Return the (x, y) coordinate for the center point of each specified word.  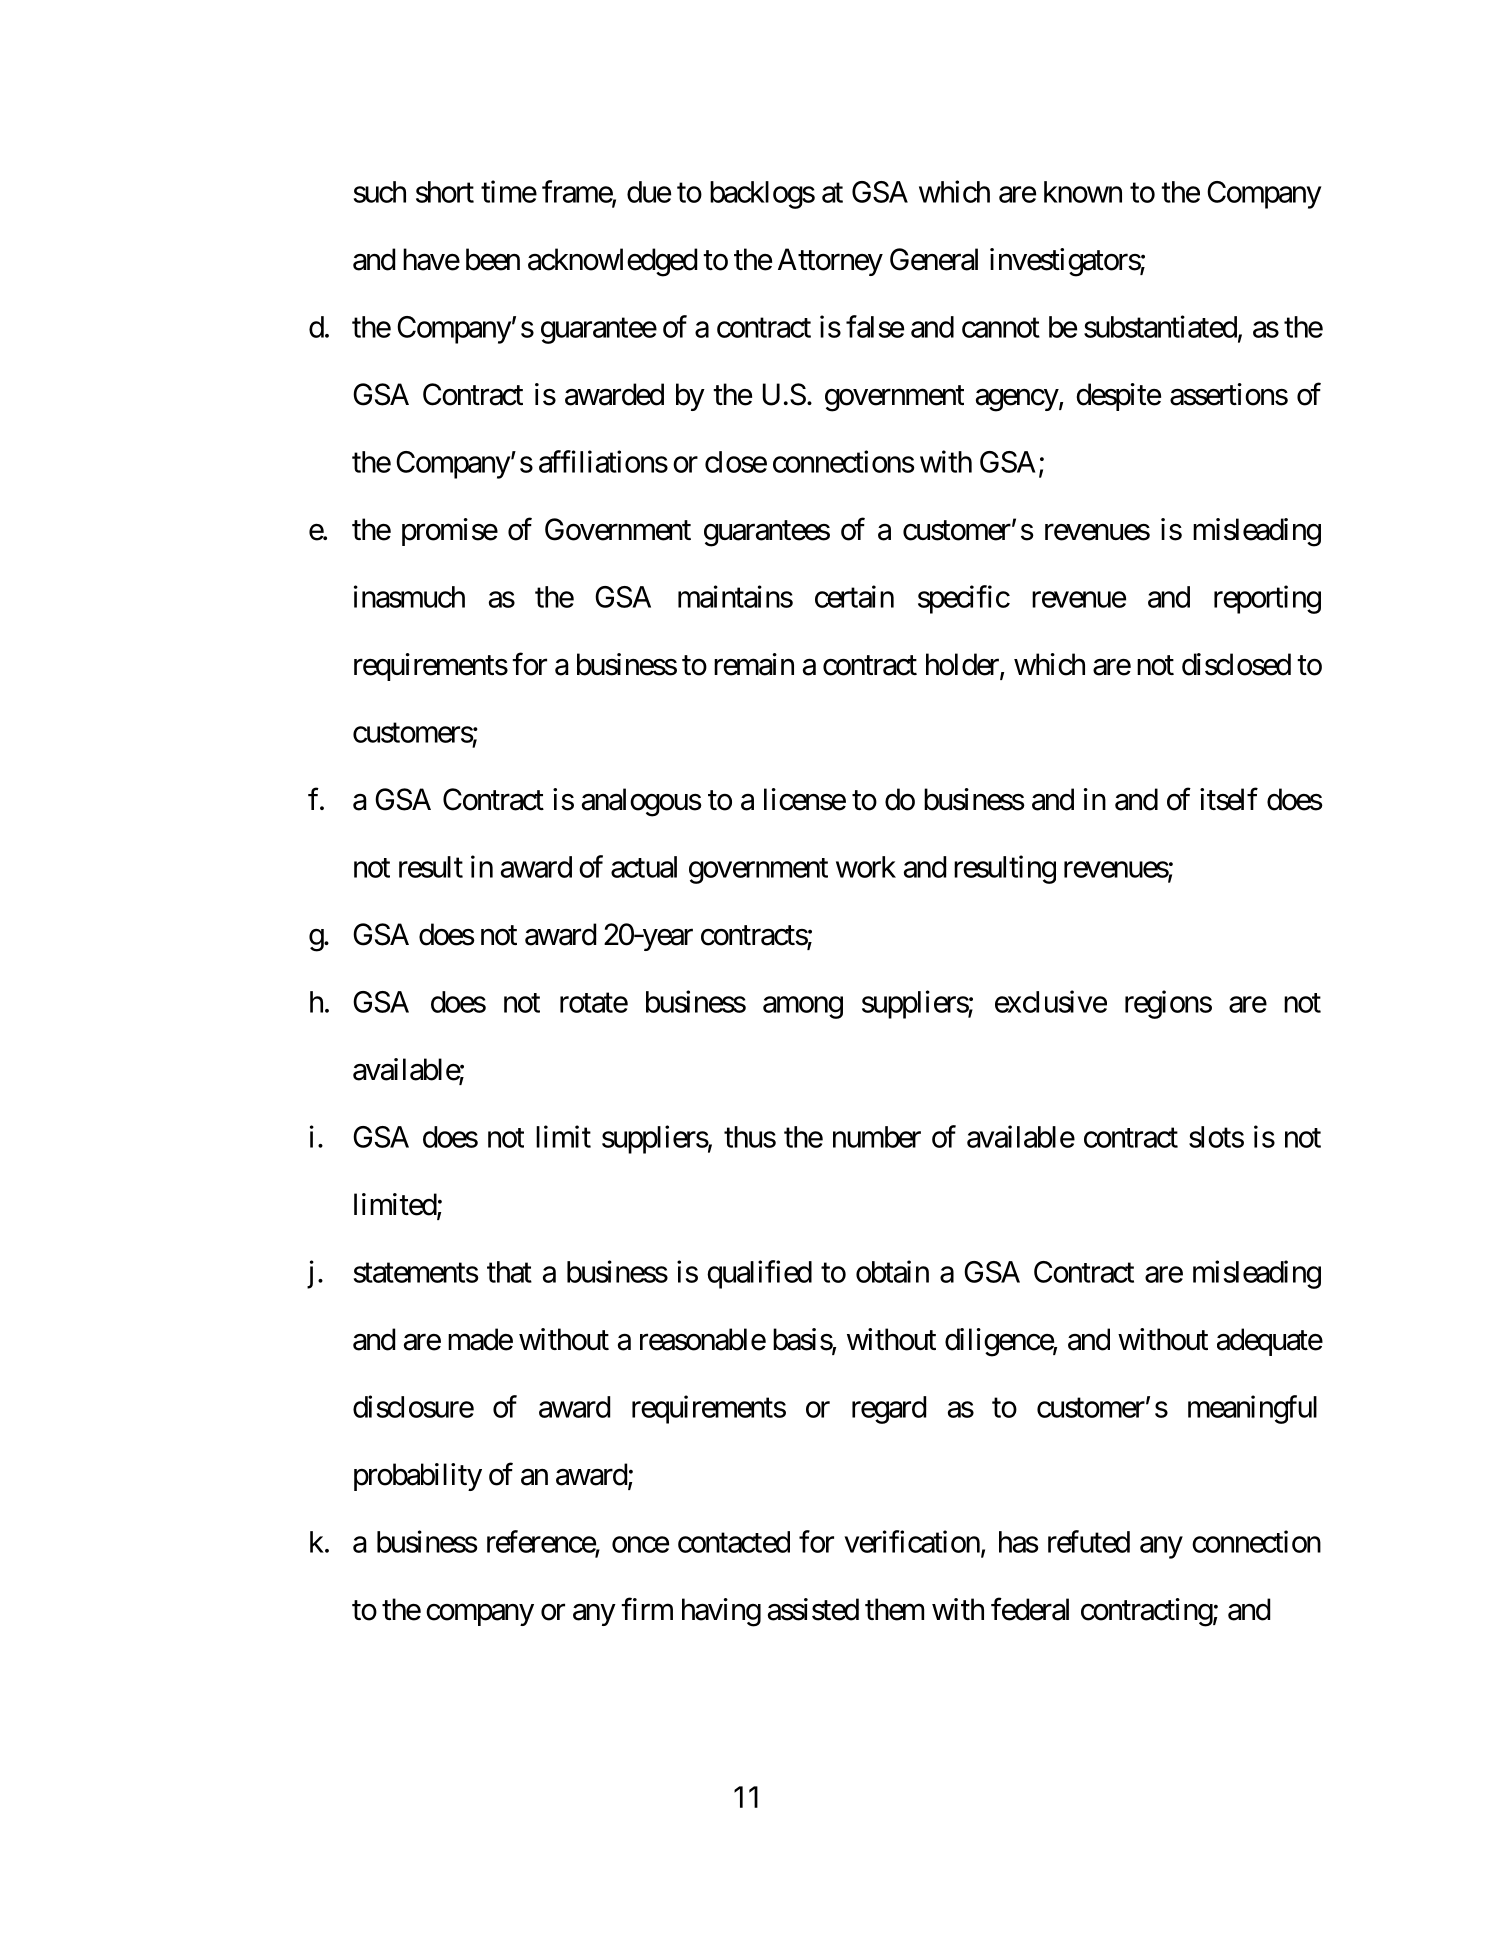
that (509, 1272)
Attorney (830, 262)
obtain (892, 1271)
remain (754, 664)
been (493, 259)
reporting (1267, 599)
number (877, 1137)
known (1083, 192)
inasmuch (409, 596)
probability (418, 1477)
